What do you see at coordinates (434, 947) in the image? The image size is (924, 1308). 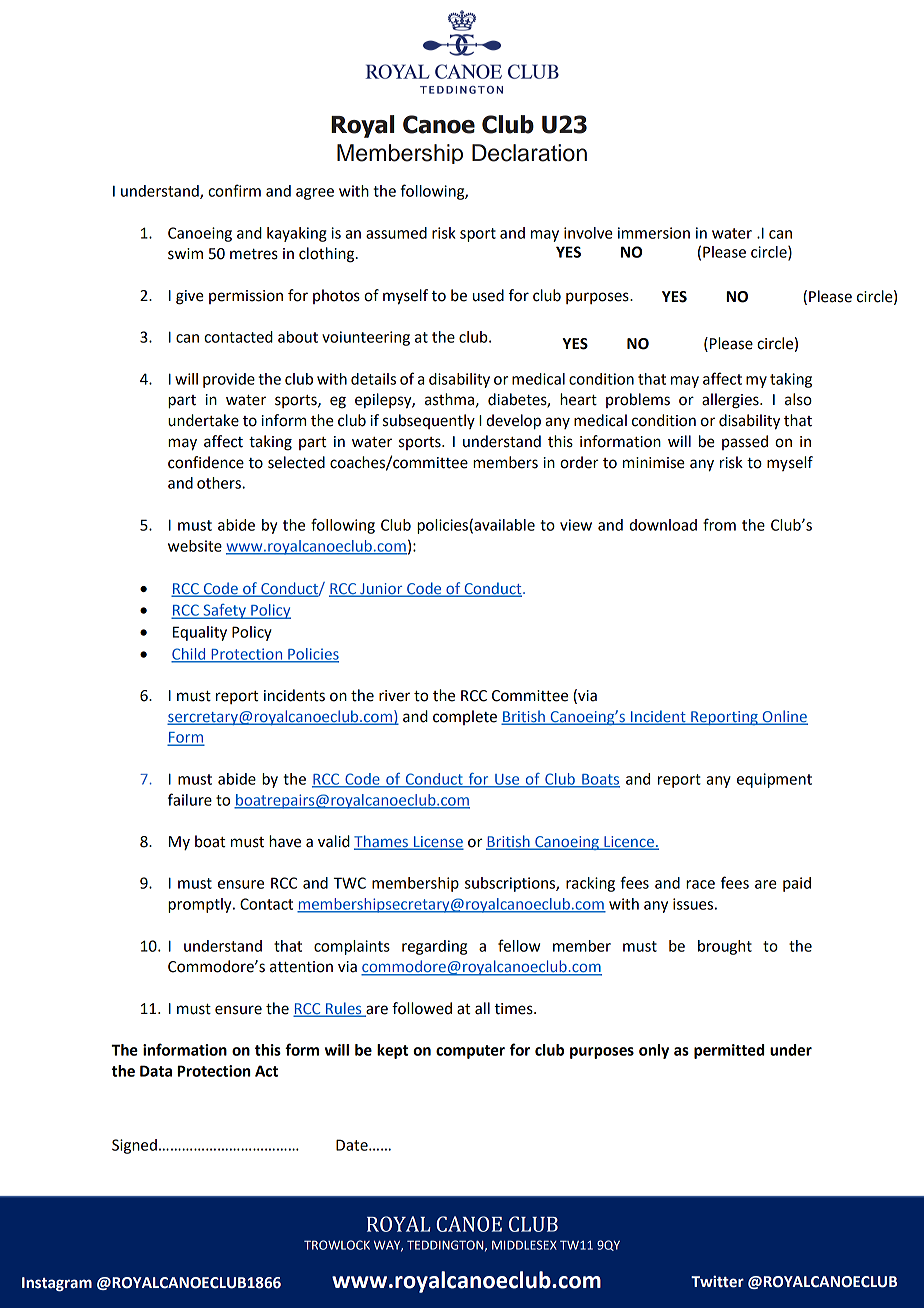 I see `regarding` at bounding box center [434, 947].
